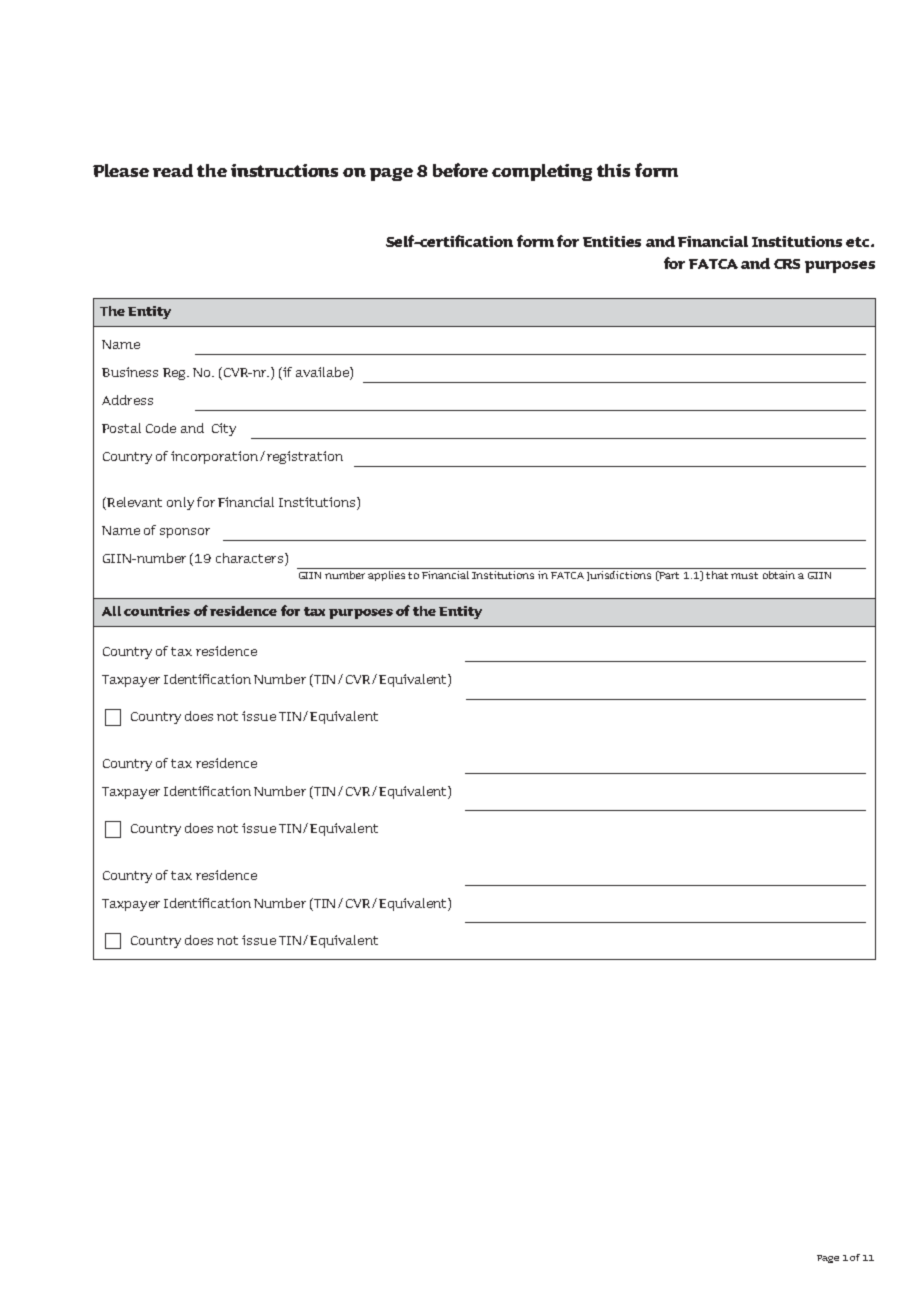 Image resolution: width=924 pixels, height=1308 pixels. What do you see at coordinates (787, 264) in the screenshot?
I see `CRS` at bounding box center [787, 264].
